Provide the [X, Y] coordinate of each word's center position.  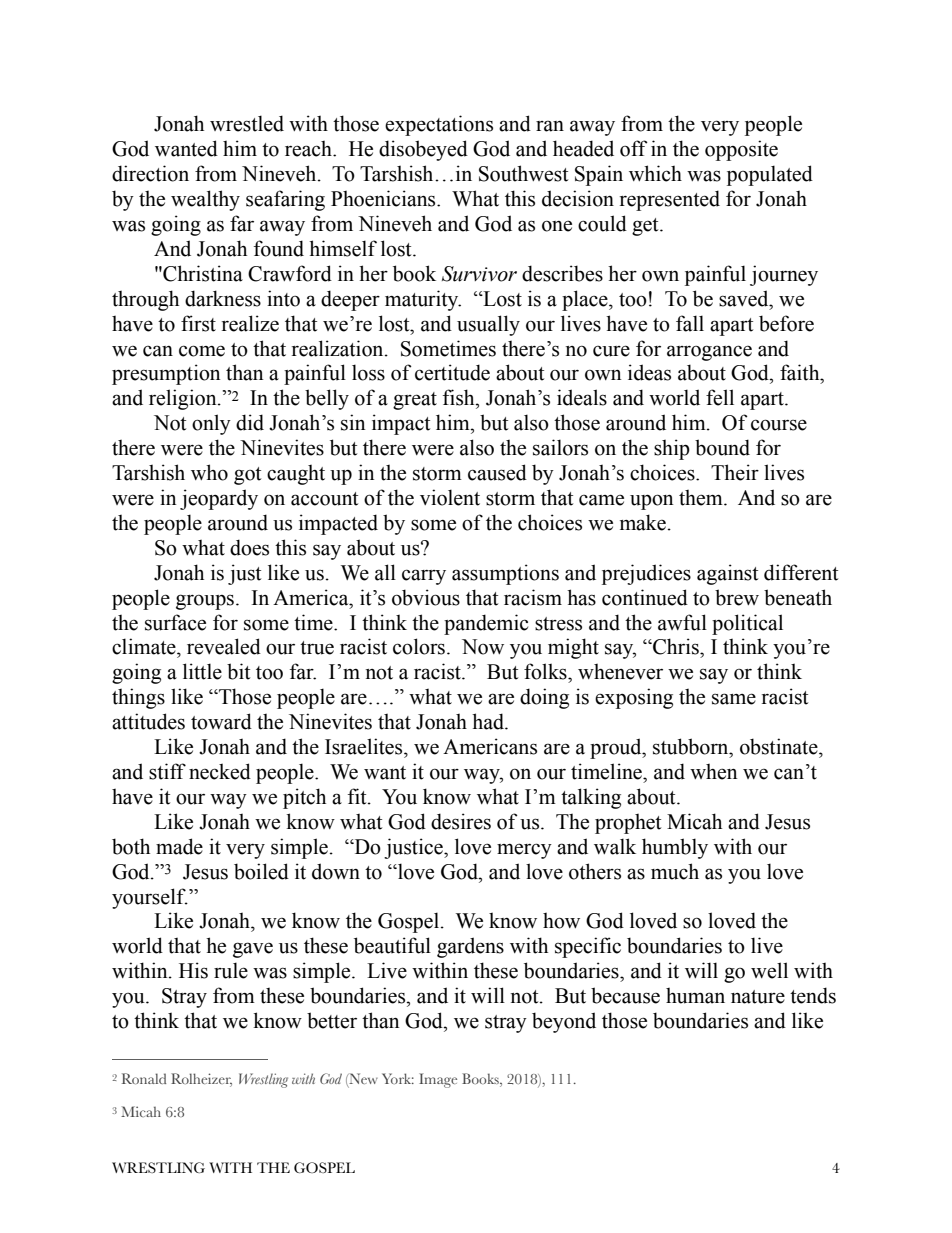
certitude [452, 372]
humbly [675, 848]
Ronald [144, 1078]
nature [758, 997]
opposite [741, 150]
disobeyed [423, 150]
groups [205, 602]
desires [461, 821]
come [202, 351]
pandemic [486, 624]
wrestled [247, 123]
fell [720, 397]
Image [438, 1080]
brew [737, 597]
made [179, 846]
